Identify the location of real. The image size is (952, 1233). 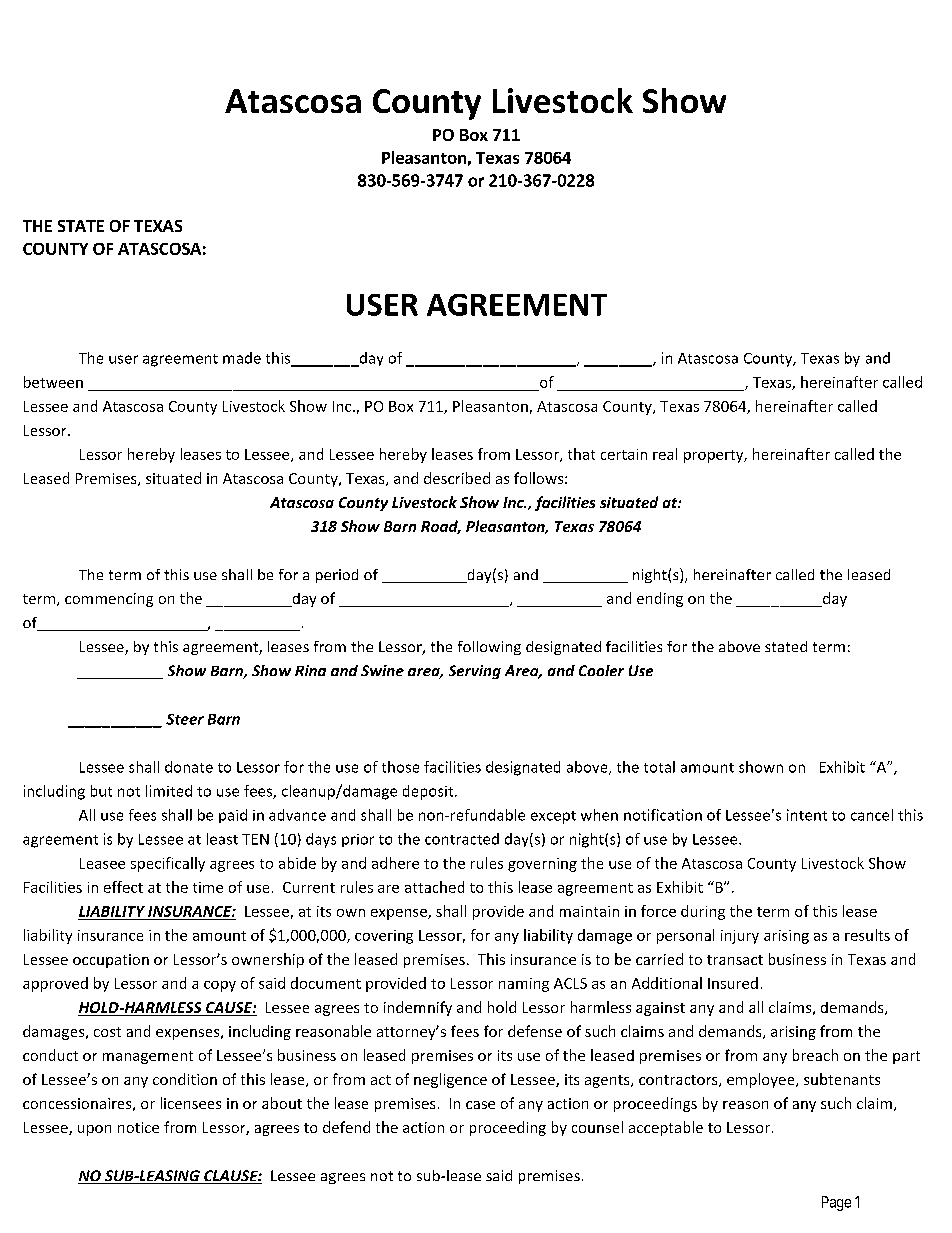
(665, 454).
